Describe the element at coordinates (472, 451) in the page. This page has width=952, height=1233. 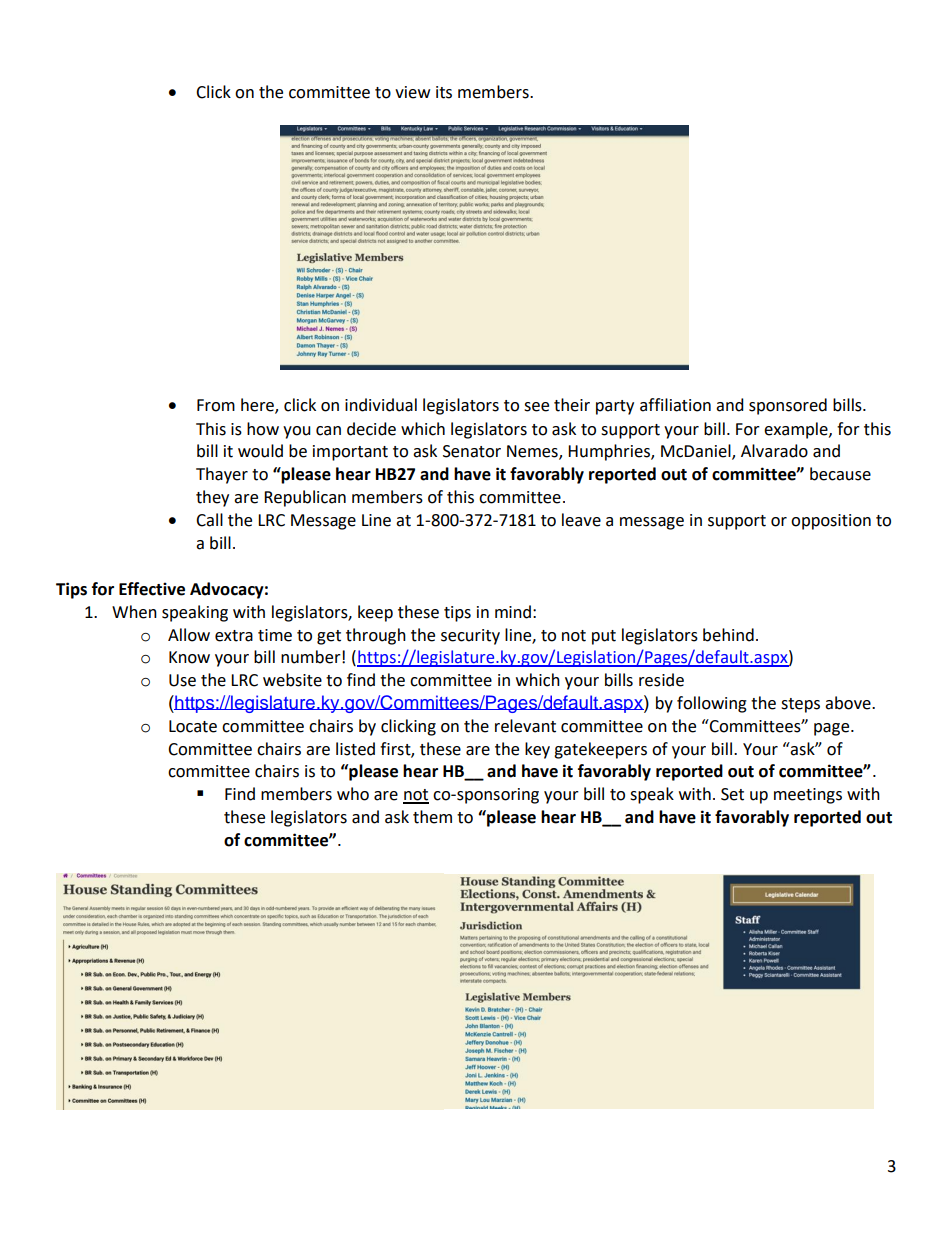
I see `Senator` at that location.
